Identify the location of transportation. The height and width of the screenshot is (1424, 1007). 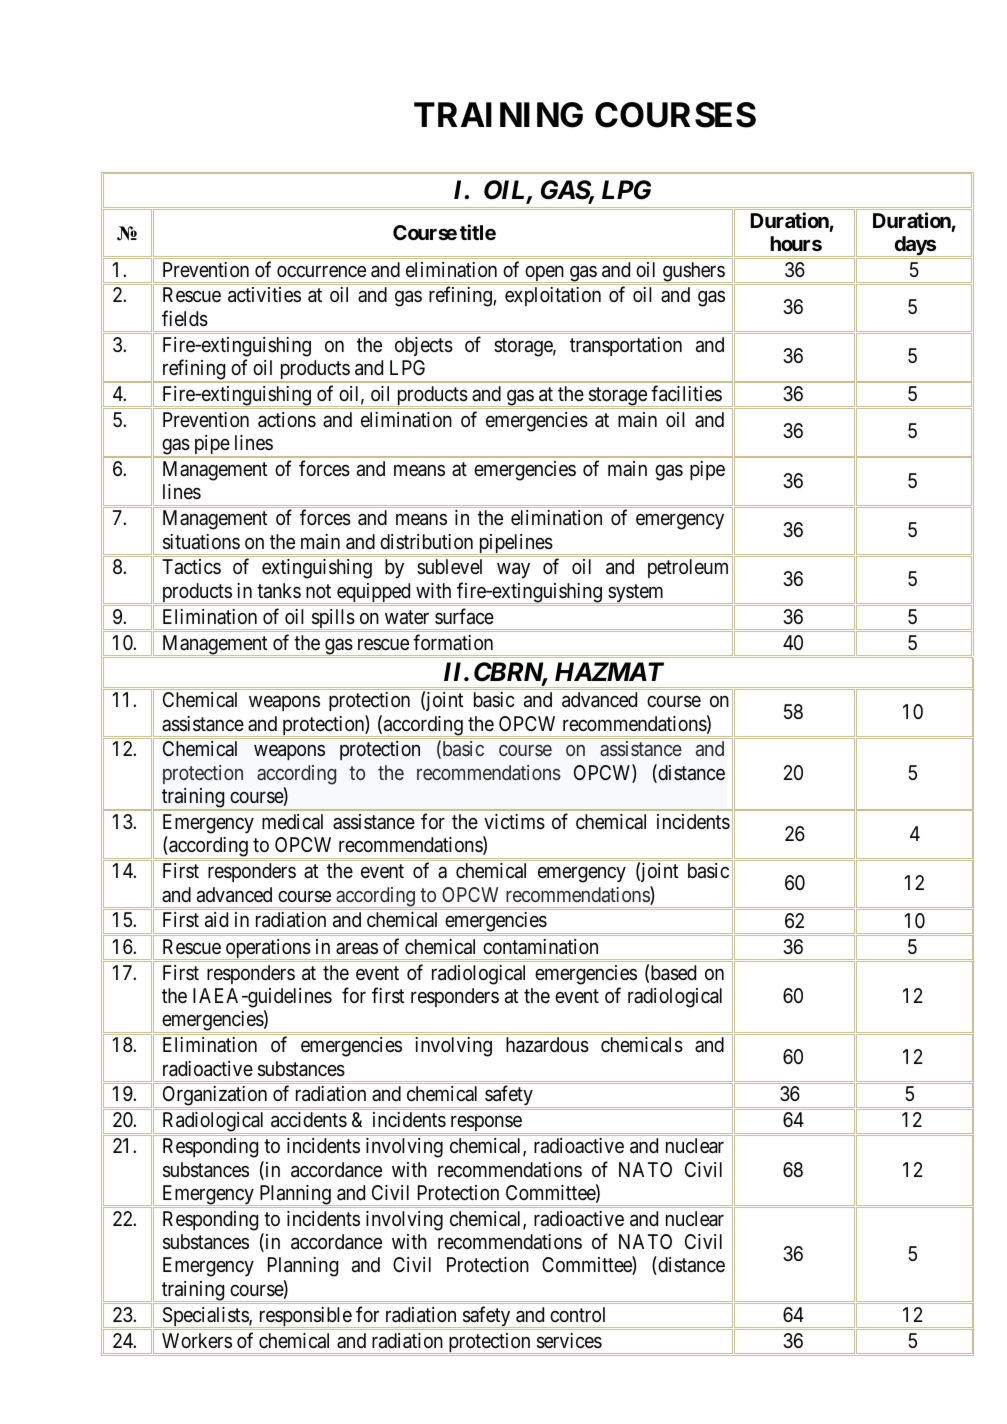
(626, 346).
